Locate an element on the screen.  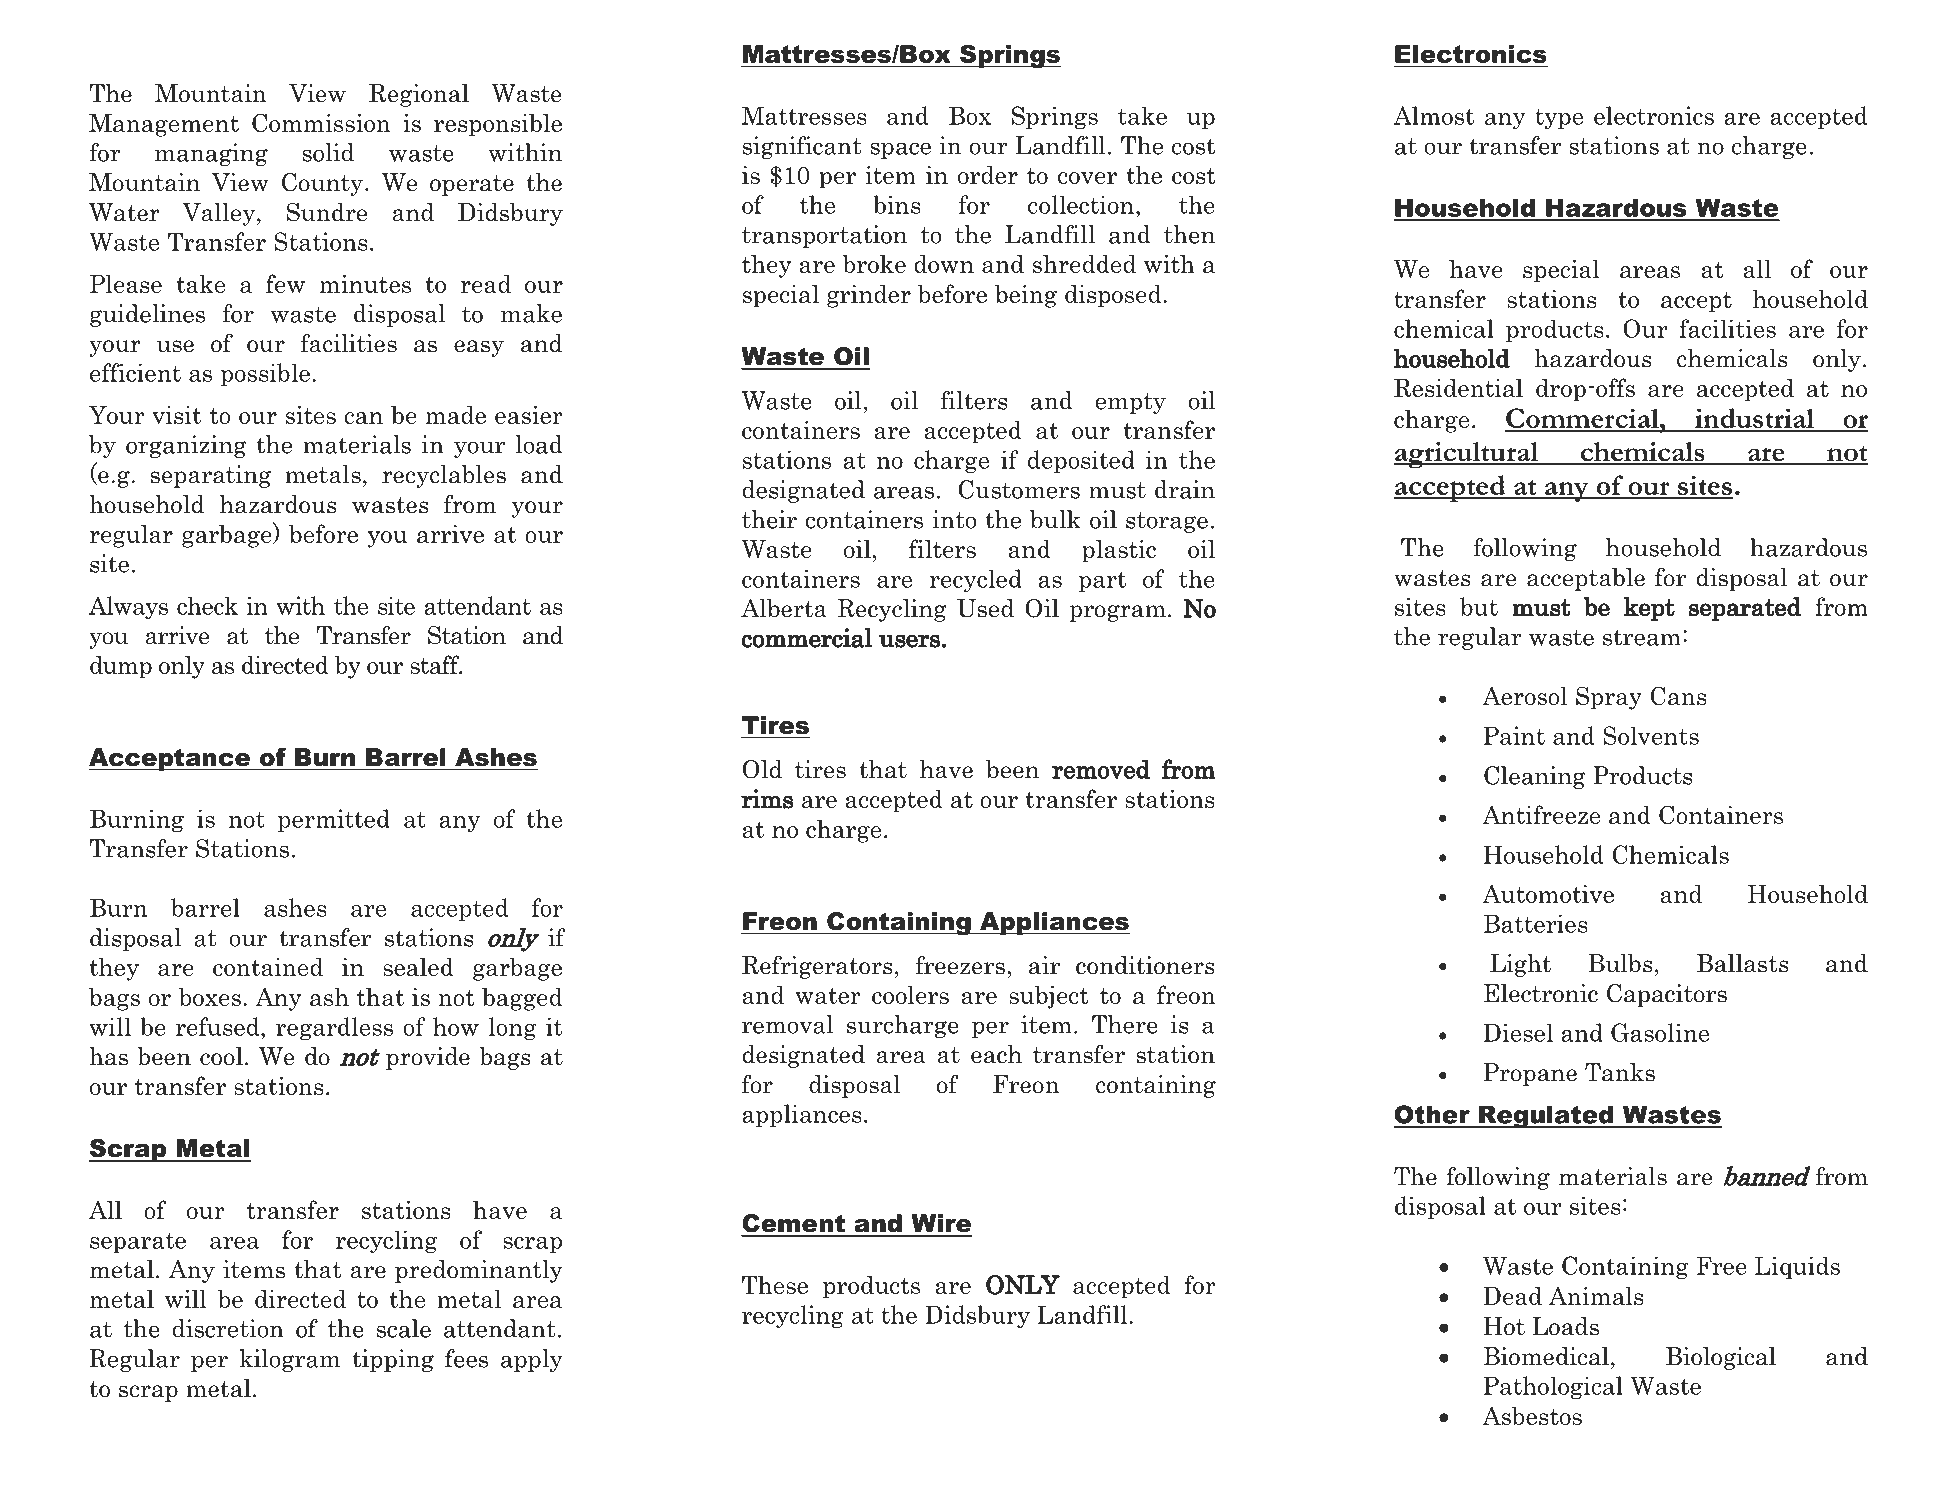
each is located at coordinates (996, 1054).
